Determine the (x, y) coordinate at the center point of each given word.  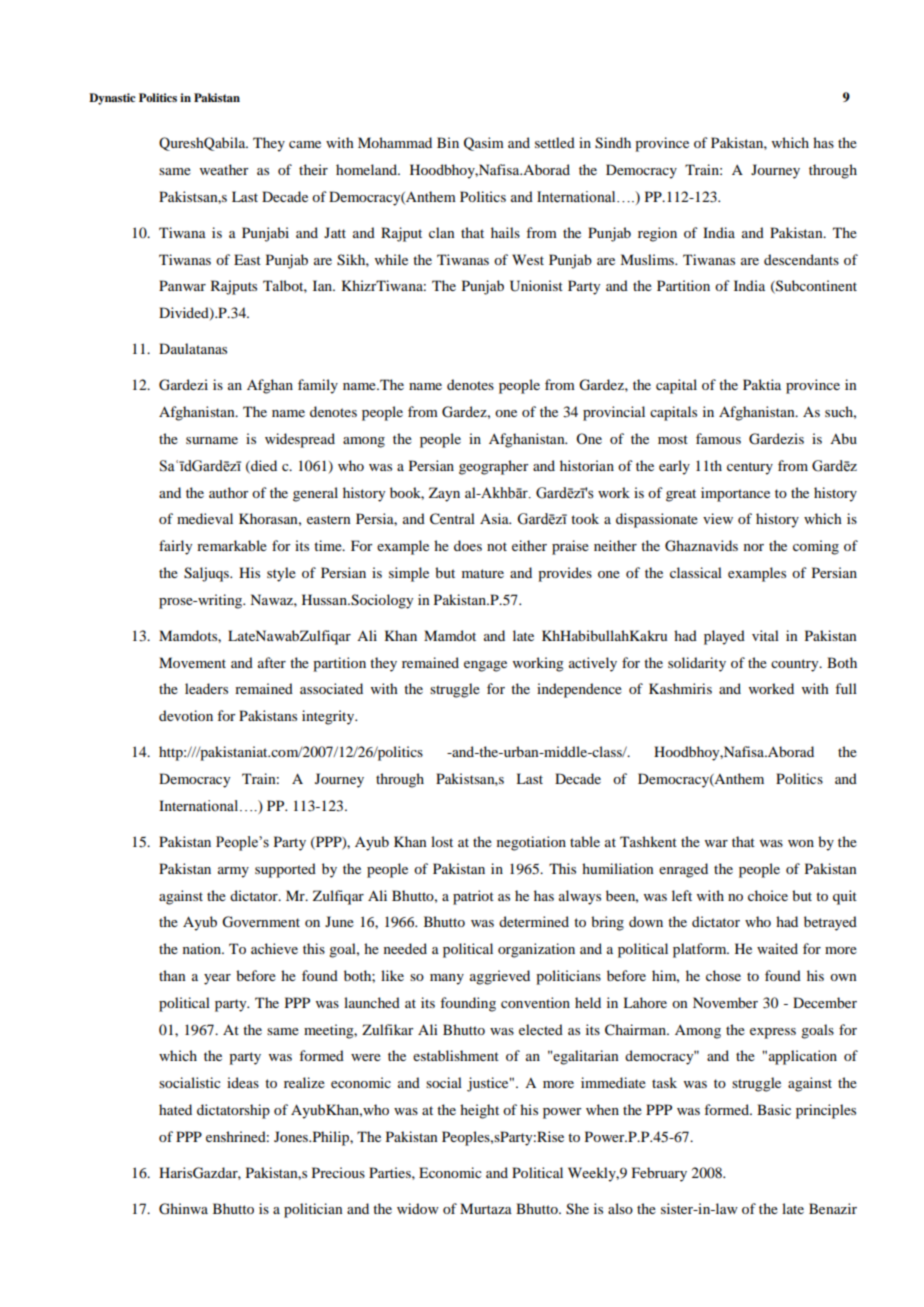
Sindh (613, 143)
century (750, 468)
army (233, 872)
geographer (494, 467)
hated (175, 1109)
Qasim (484, 144)
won (801, 843)
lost (442, 841)
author (229, 492)
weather (224, 169)
